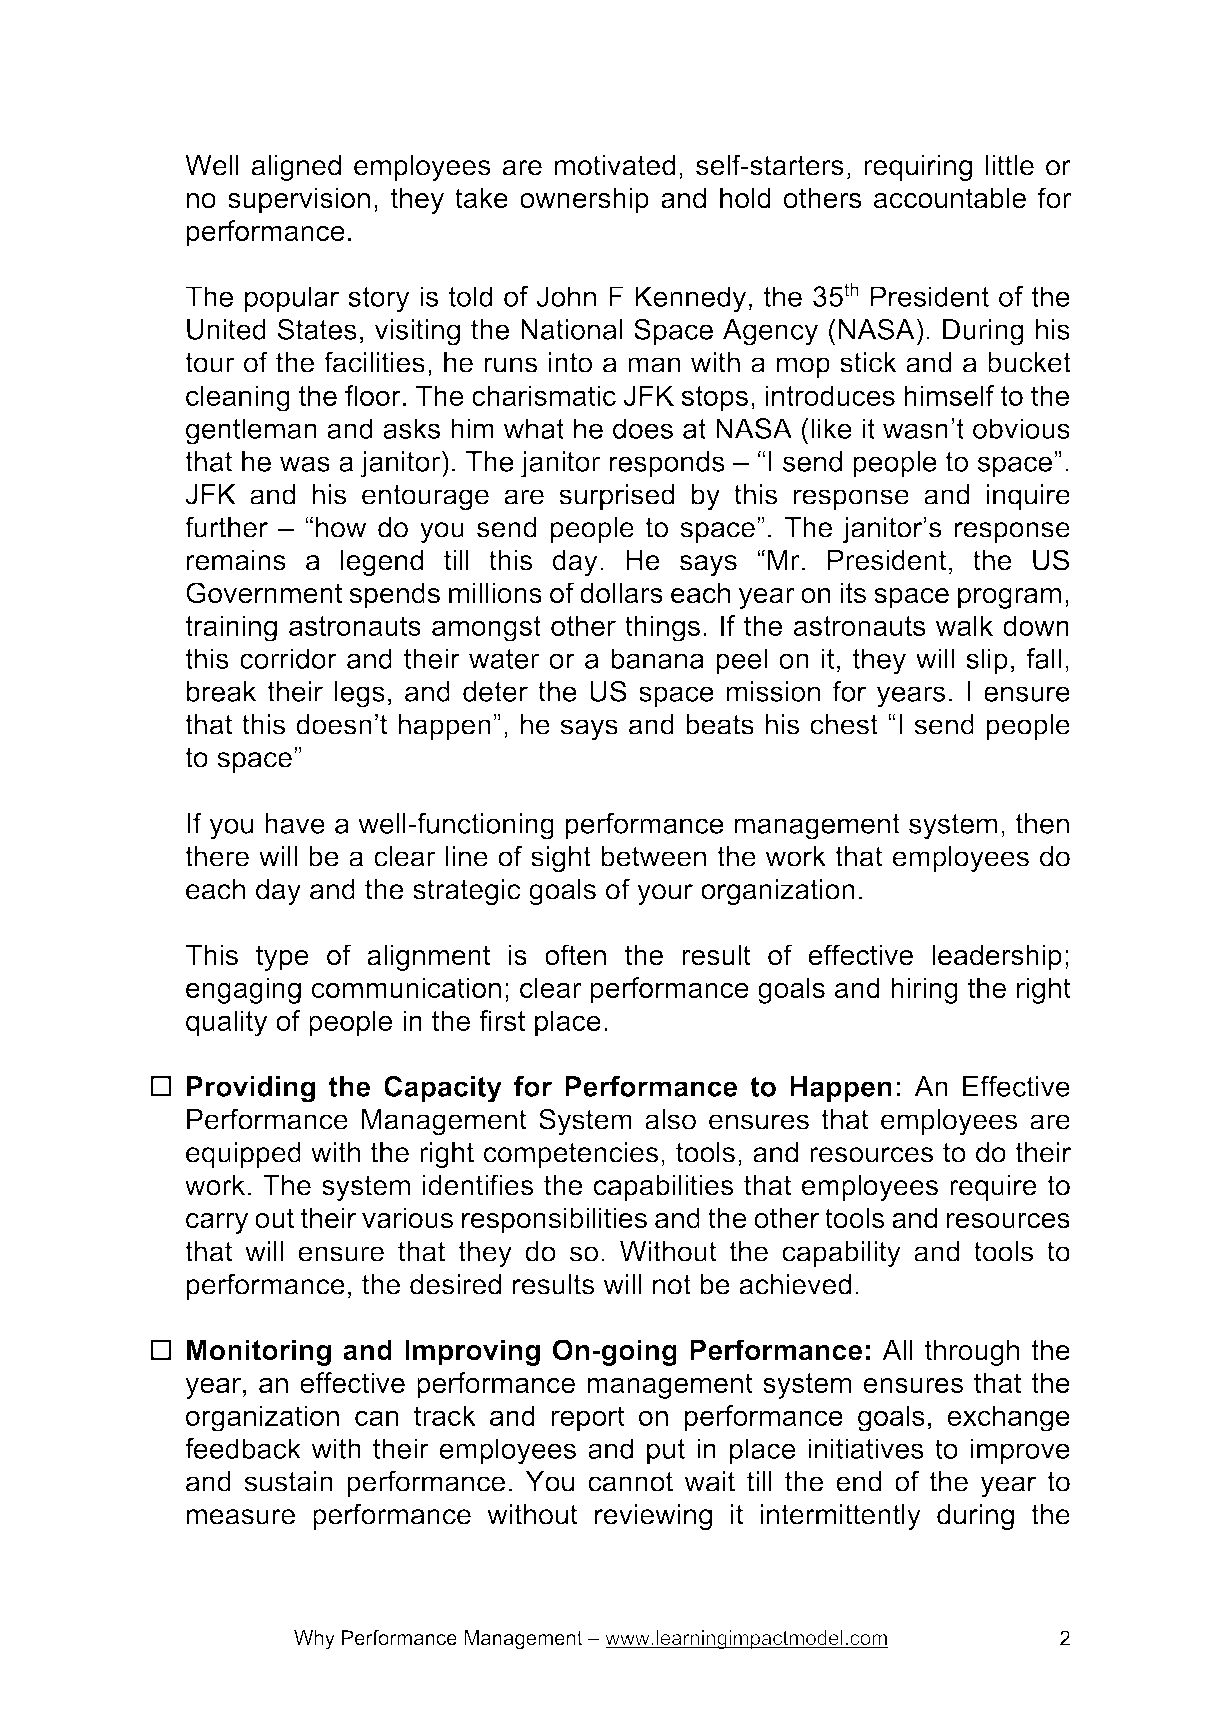  I want to click on require, so click(993, 1188).
